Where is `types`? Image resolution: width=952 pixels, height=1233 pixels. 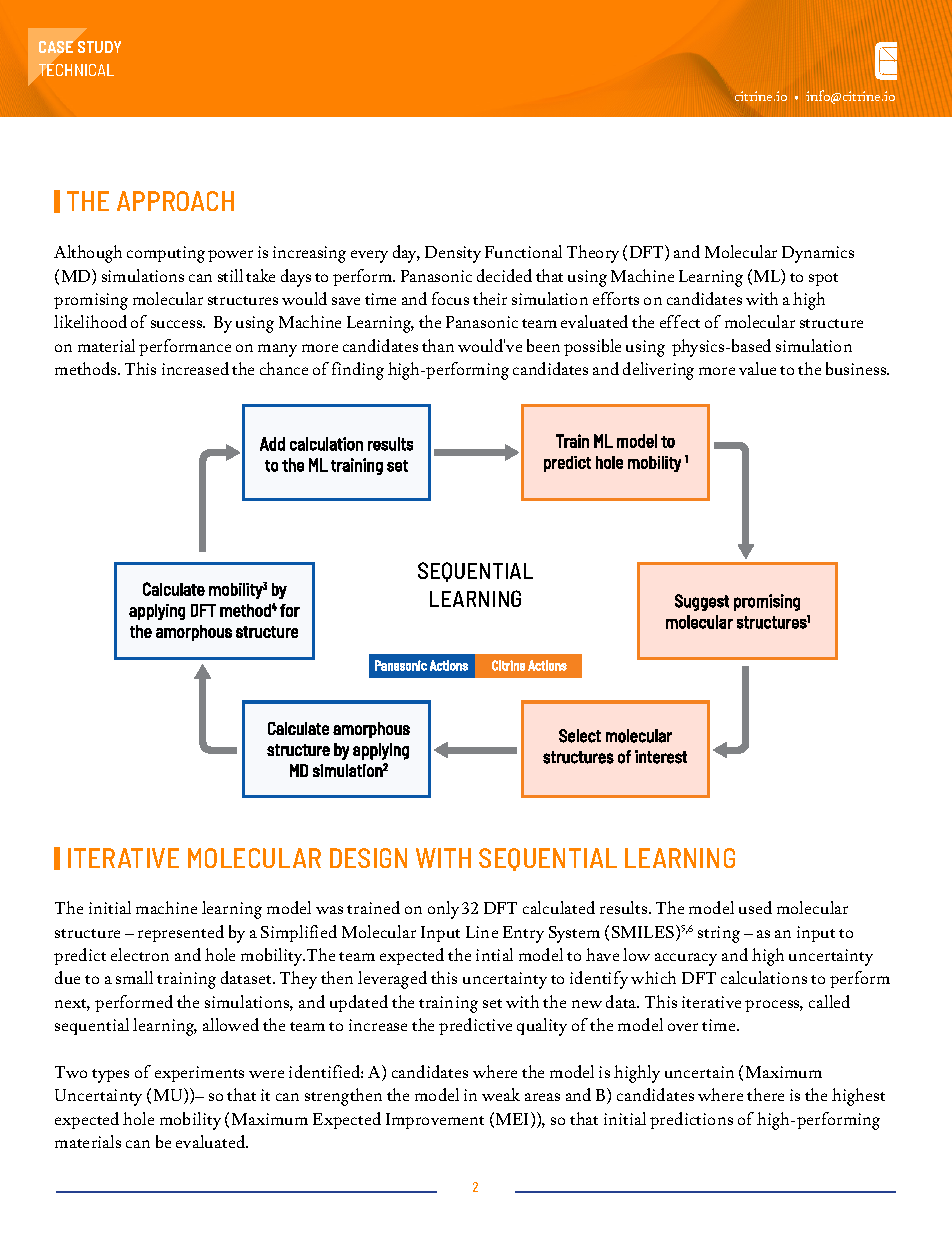
types is located at coordinates (110, 1076).
